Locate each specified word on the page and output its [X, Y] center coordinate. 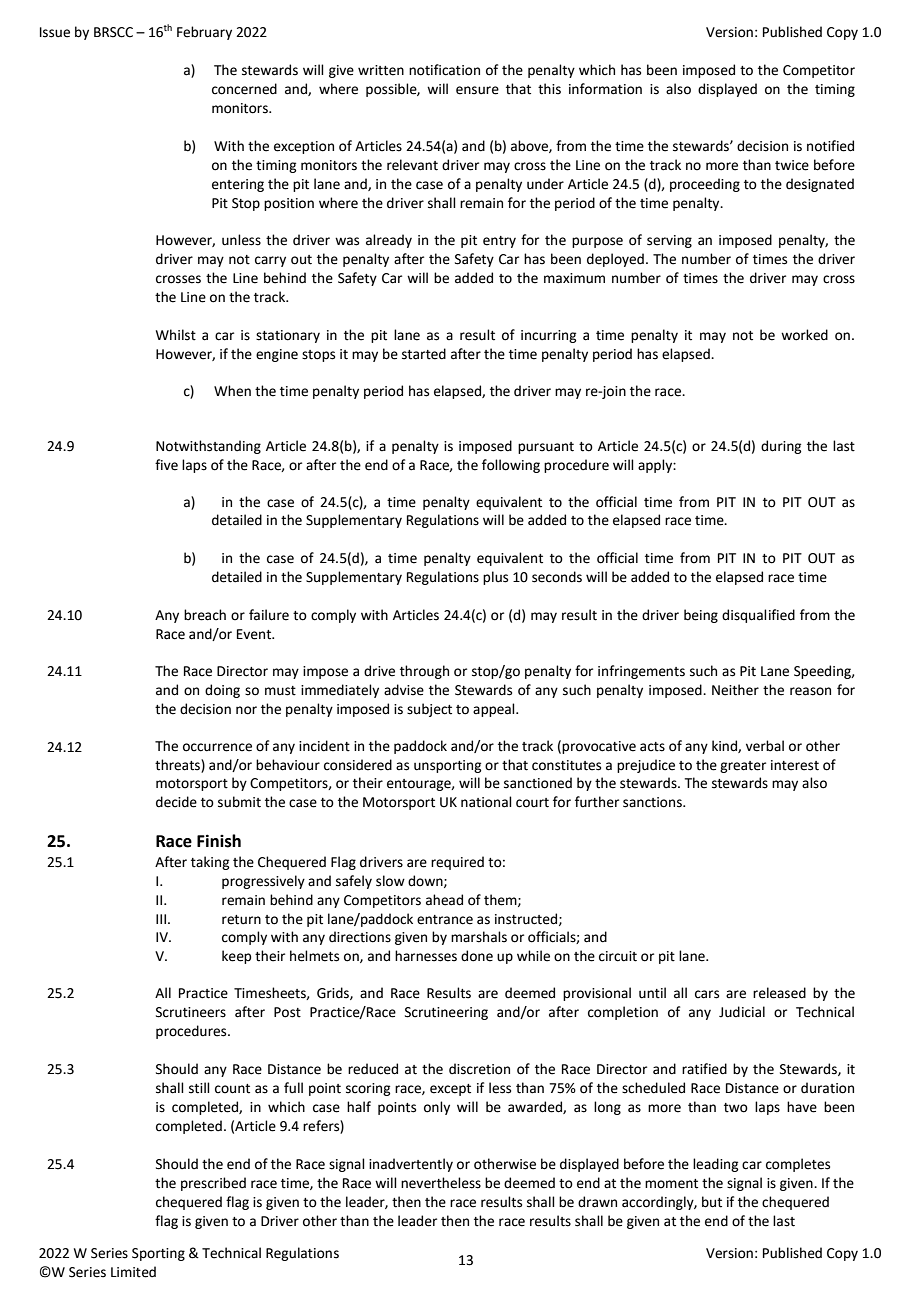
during [781, 447]
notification [444, 70]
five [166, 465]
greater [743, 767]
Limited [133, 1272]
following [511, 466]
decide [176, 802]
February [204, 33]
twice [792, 165]
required [457, 863]
